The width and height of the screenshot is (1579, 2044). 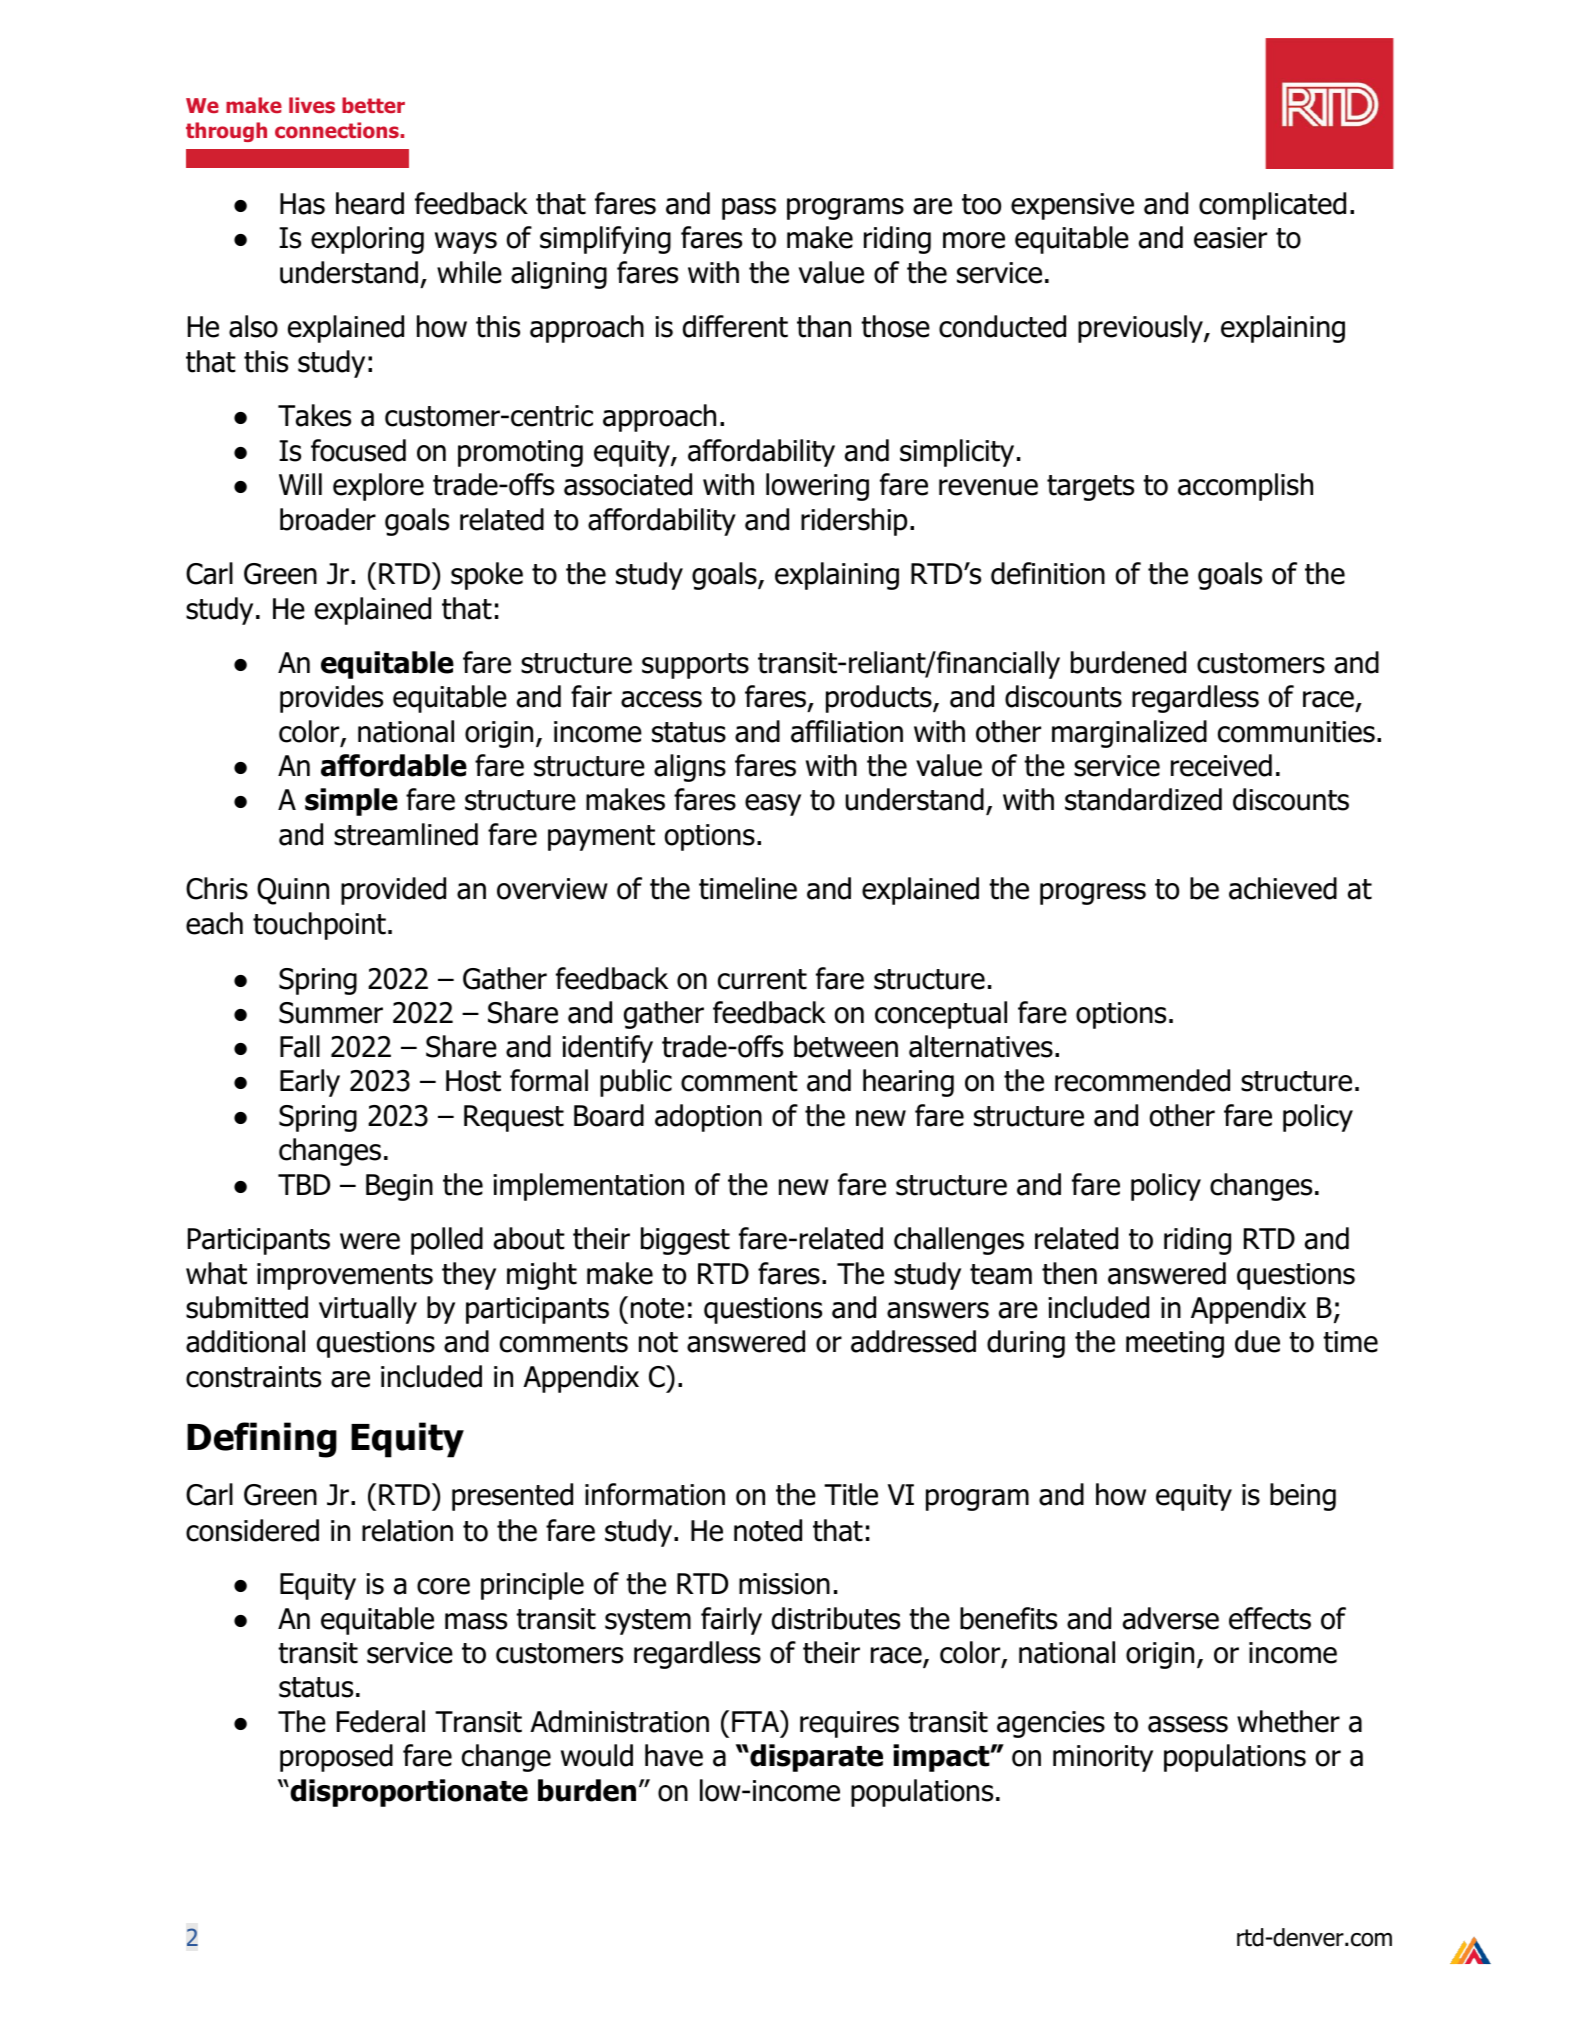 What do you see at coordinates (685, 1241) in the screenshot?
I see `biggest` at bounding box center [685, 1241].
